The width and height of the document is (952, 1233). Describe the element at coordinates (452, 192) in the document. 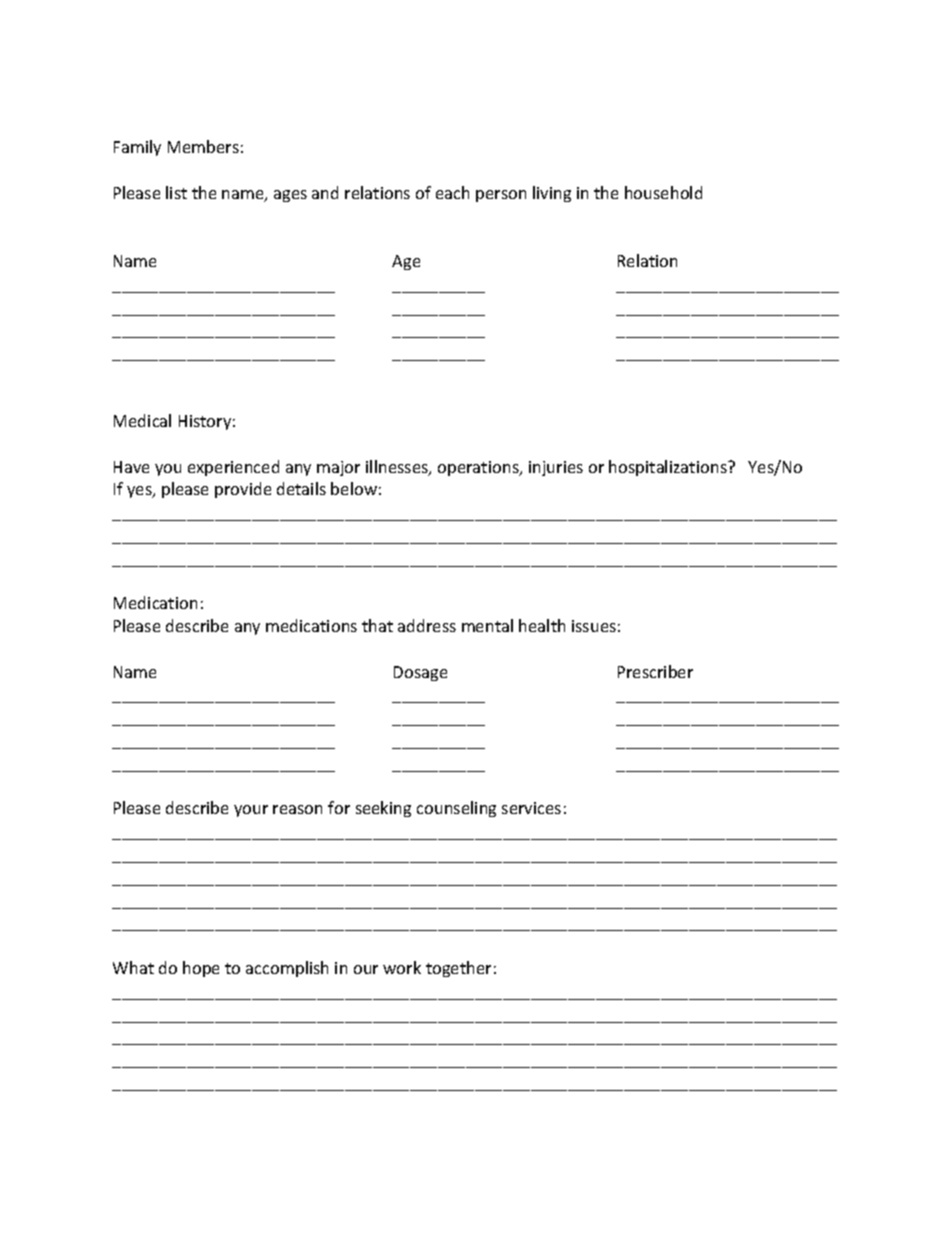

I see `each` at that location.
